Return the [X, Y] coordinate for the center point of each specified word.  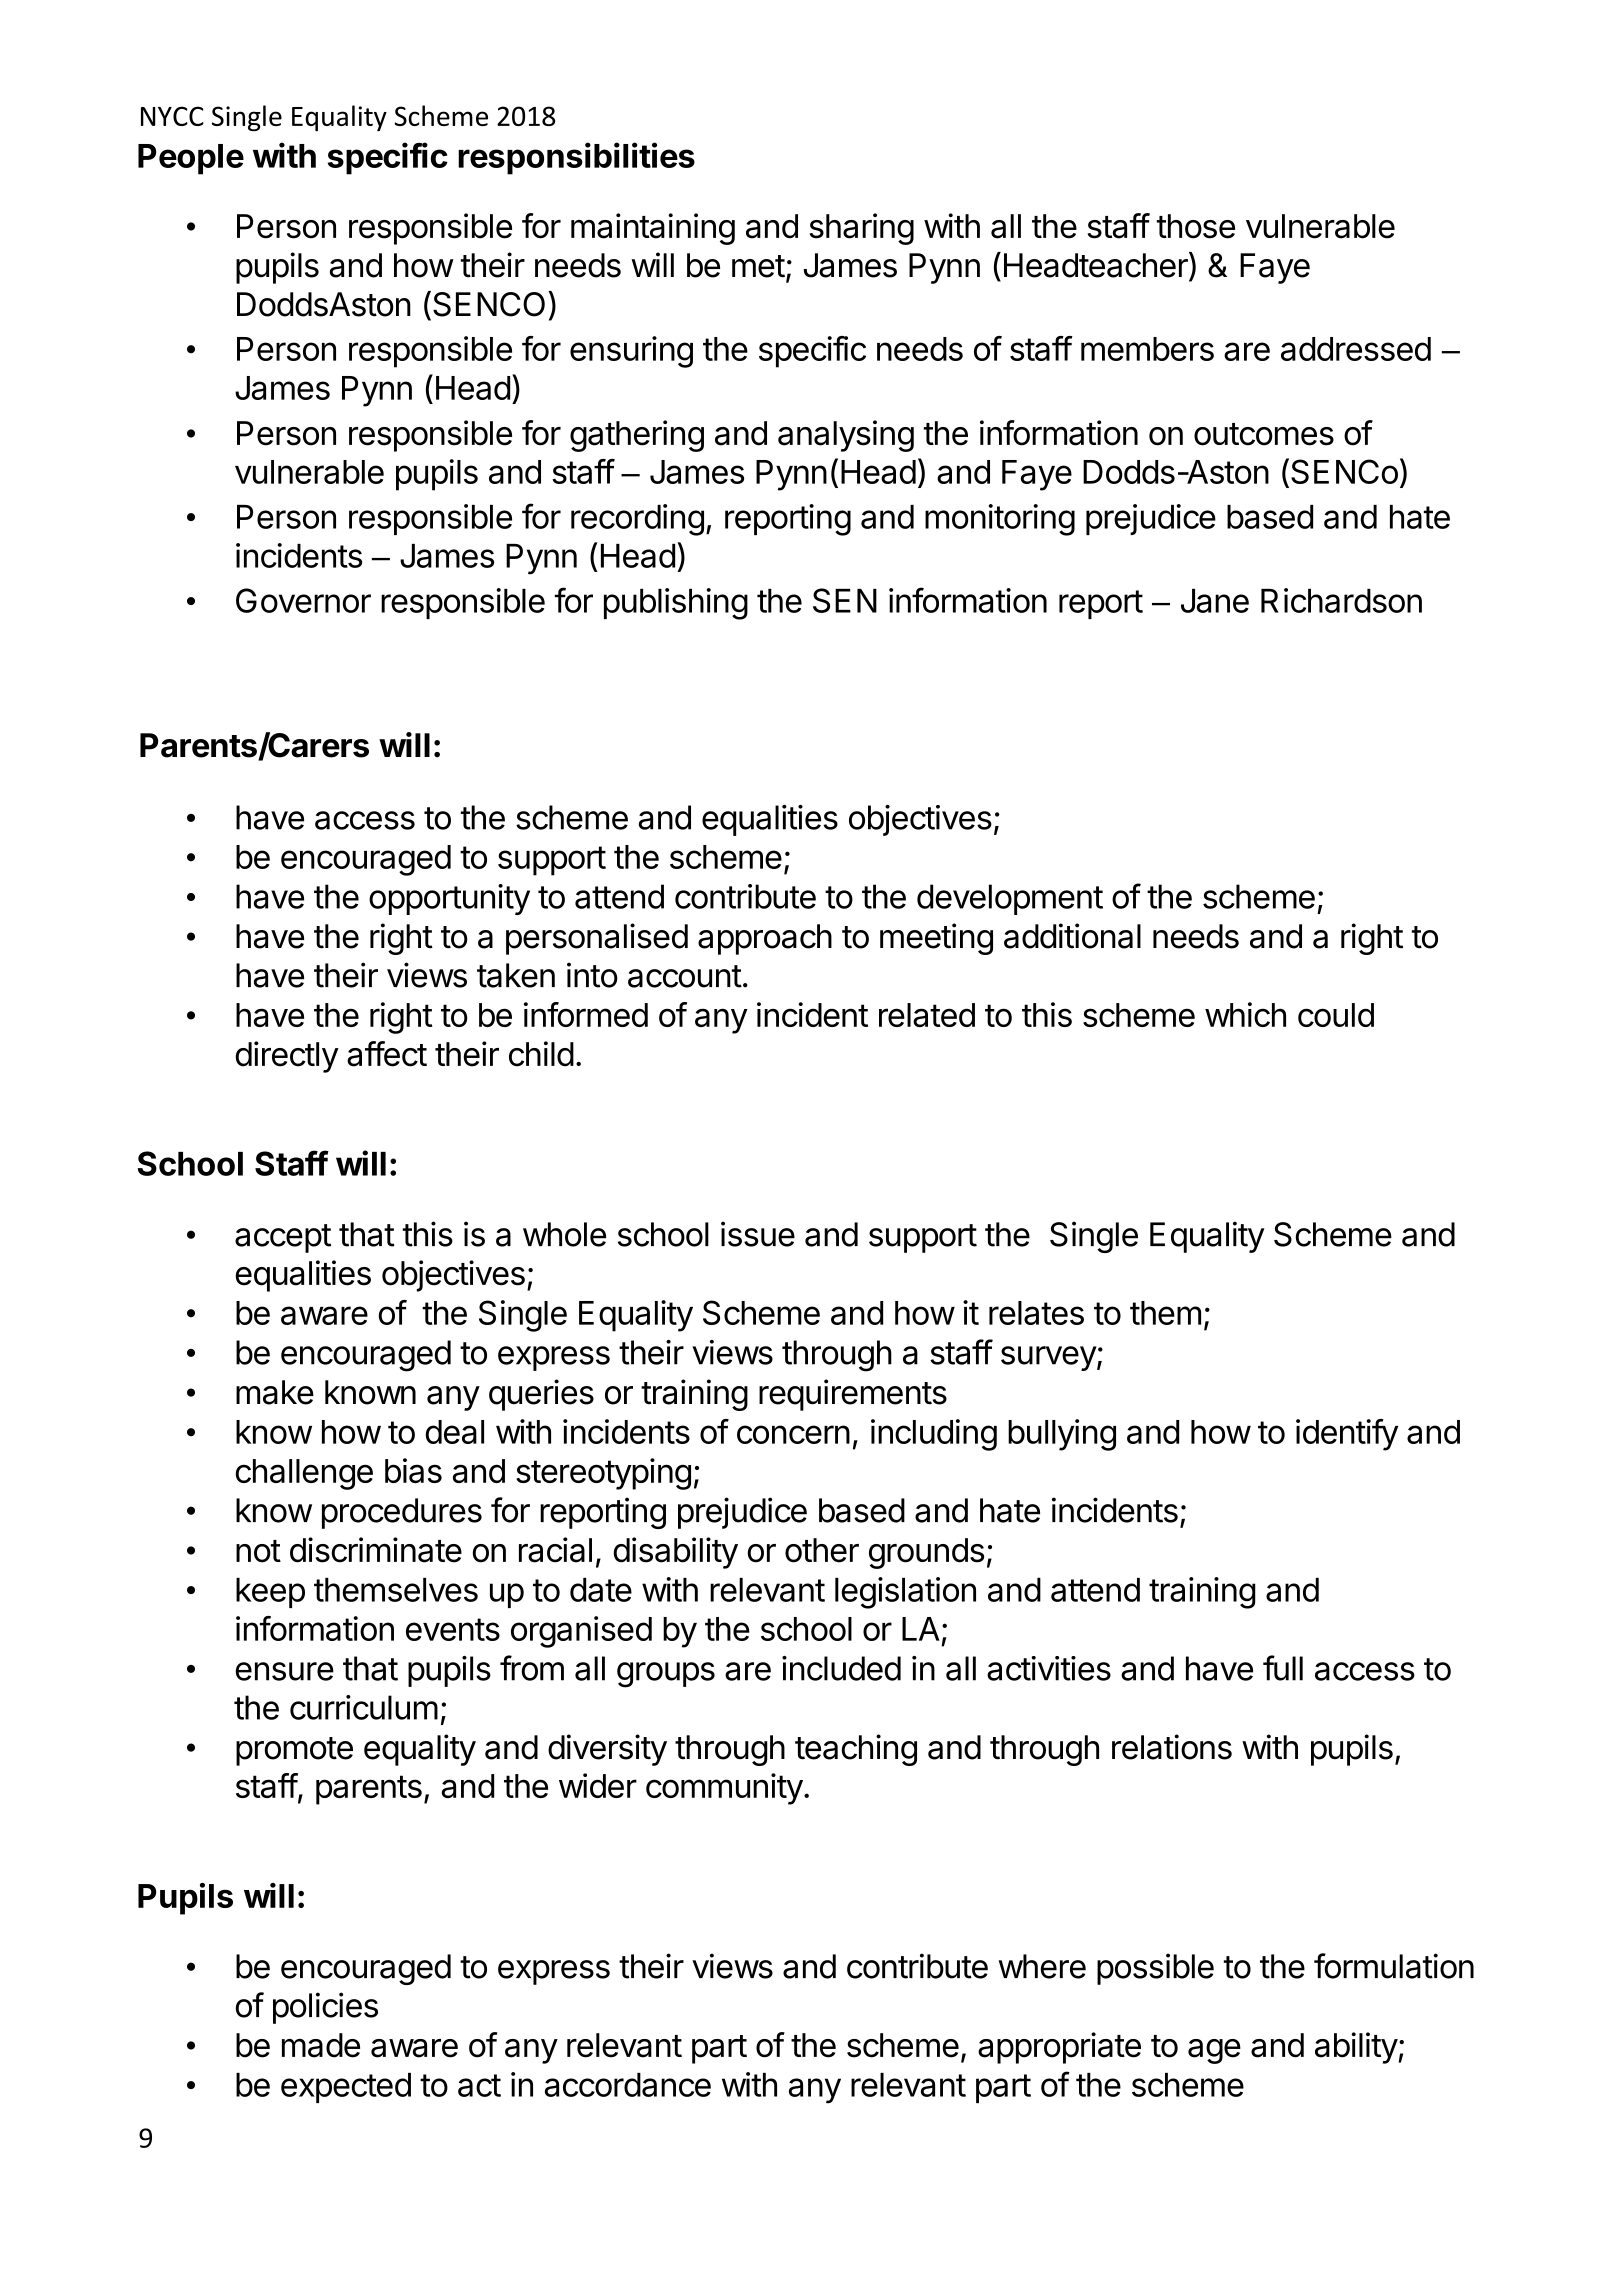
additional [1072, 936]
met [758, 266]
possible [1155, 1969]
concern [793, 1434]
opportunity [449, 899]
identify [1347, 1435]
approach [765, 939]
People [191, 159]
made [321, 2045]
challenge [304, 1474]
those [1196, 226]
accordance [628, 2085]
